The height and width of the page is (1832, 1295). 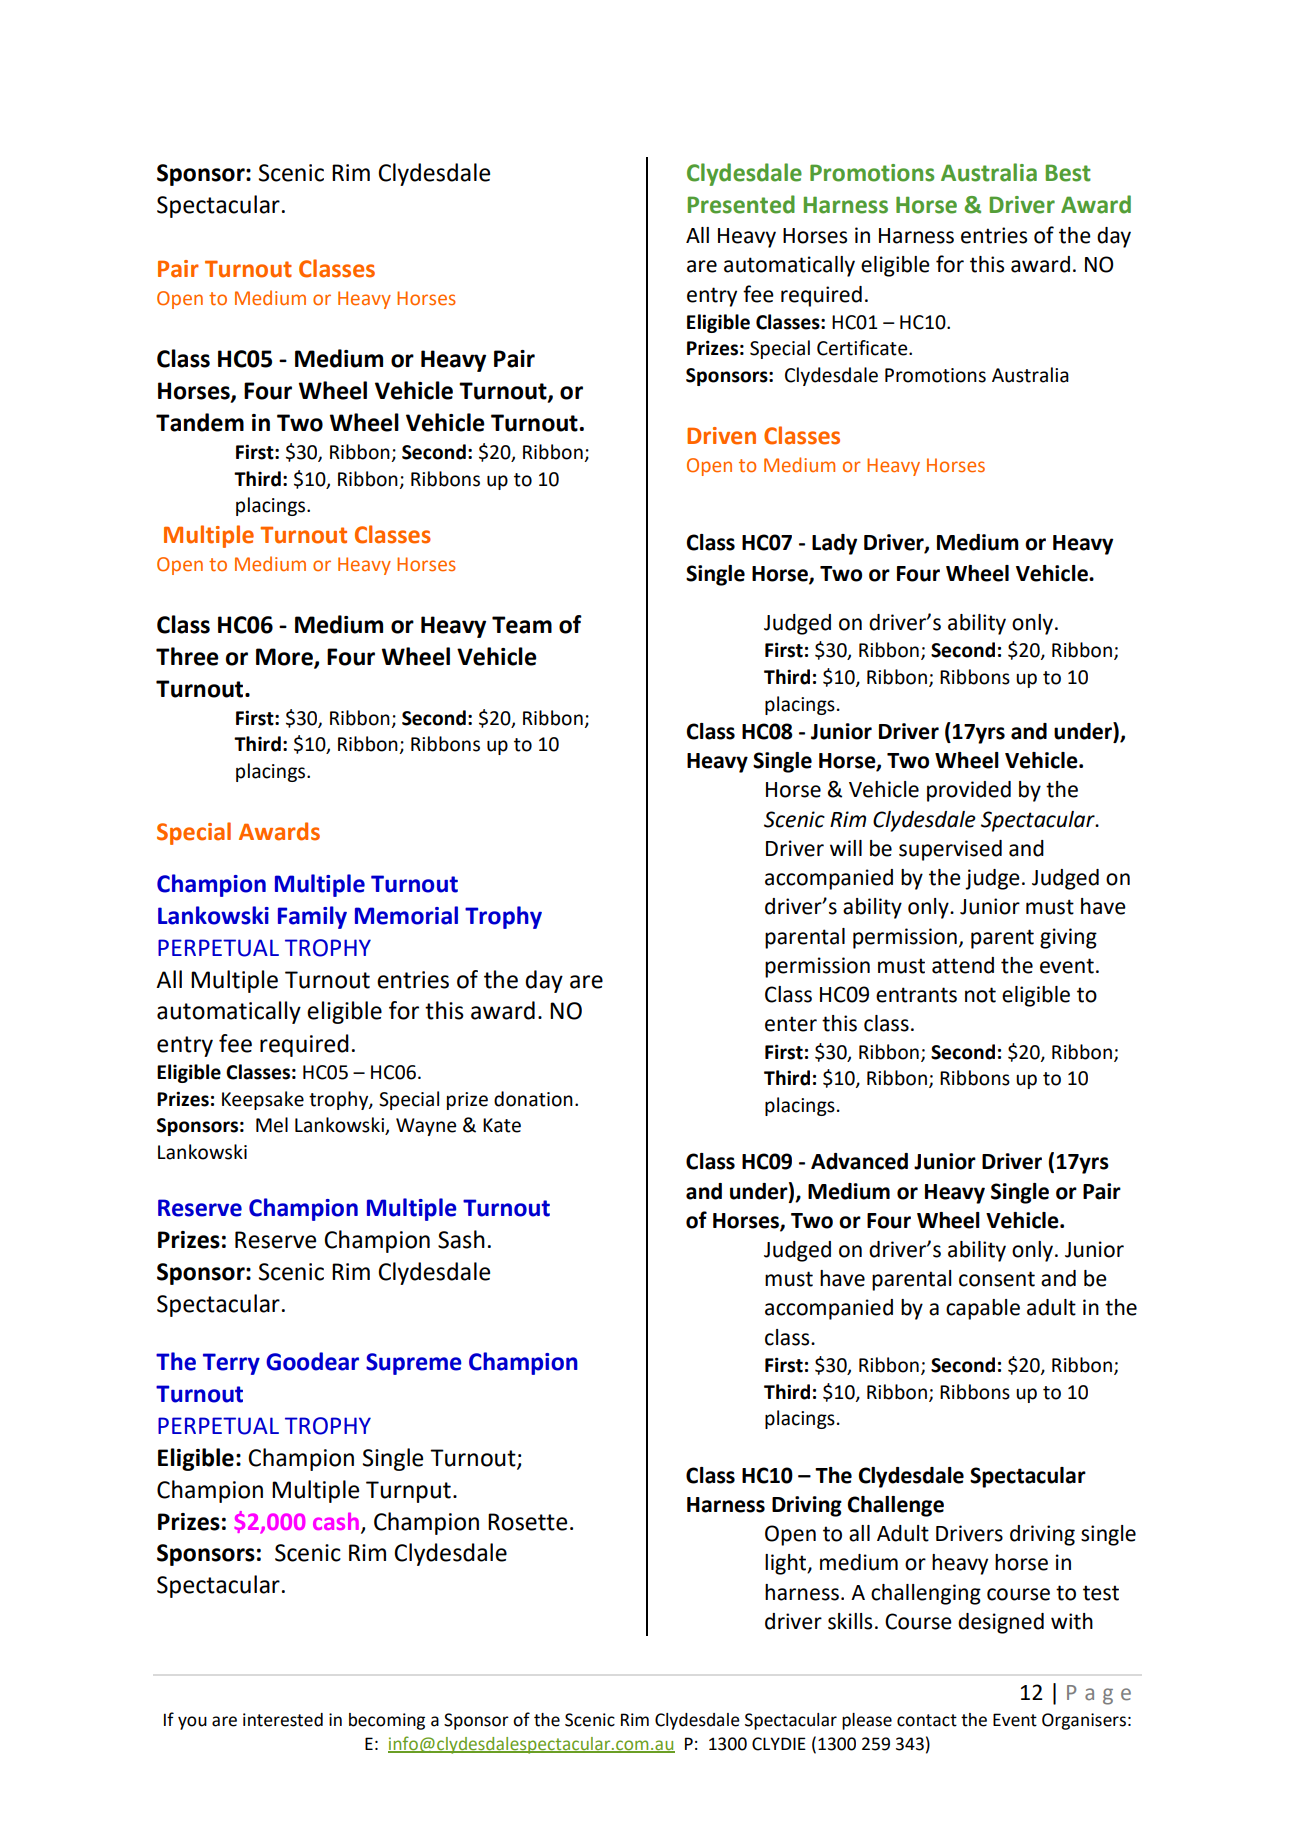 What do you see at coordinates (285, 658) in the page?
I see `More` at bounding box center [285, 658].
